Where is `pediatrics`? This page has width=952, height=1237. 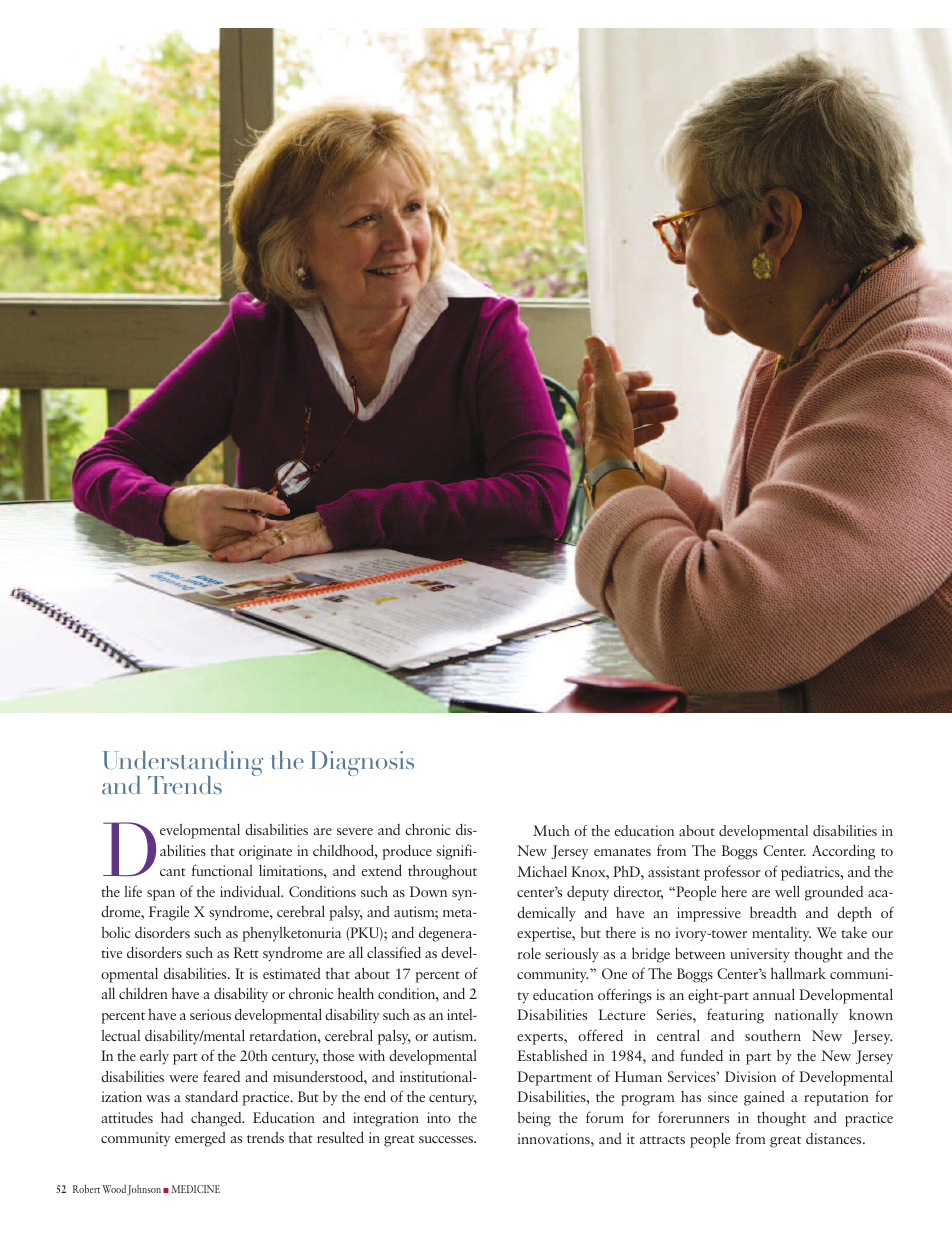
pediatrics is located at coordinates (811, 873).
